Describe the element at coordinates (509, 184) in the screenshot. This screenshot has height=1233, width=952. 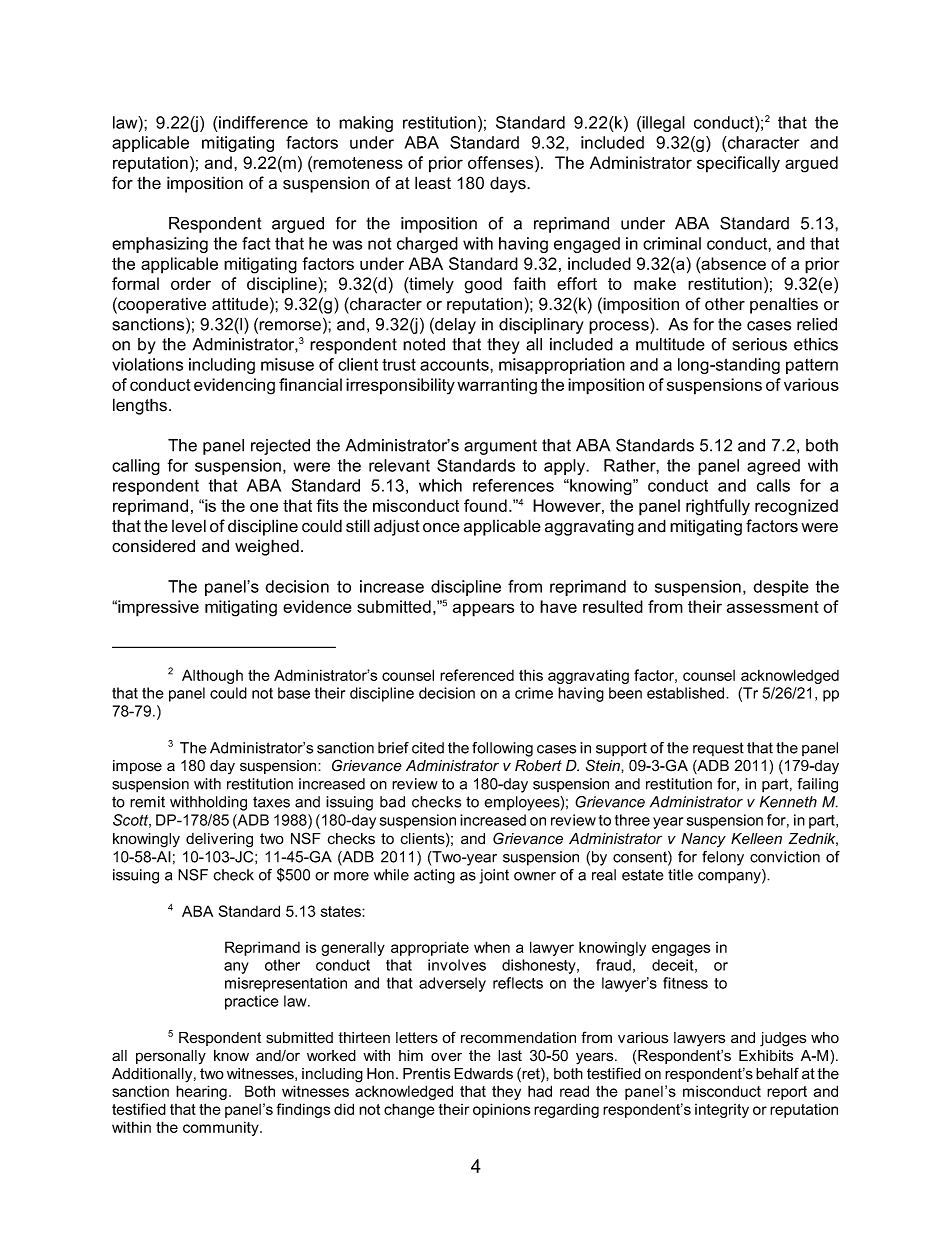
I see `days` at that location.
